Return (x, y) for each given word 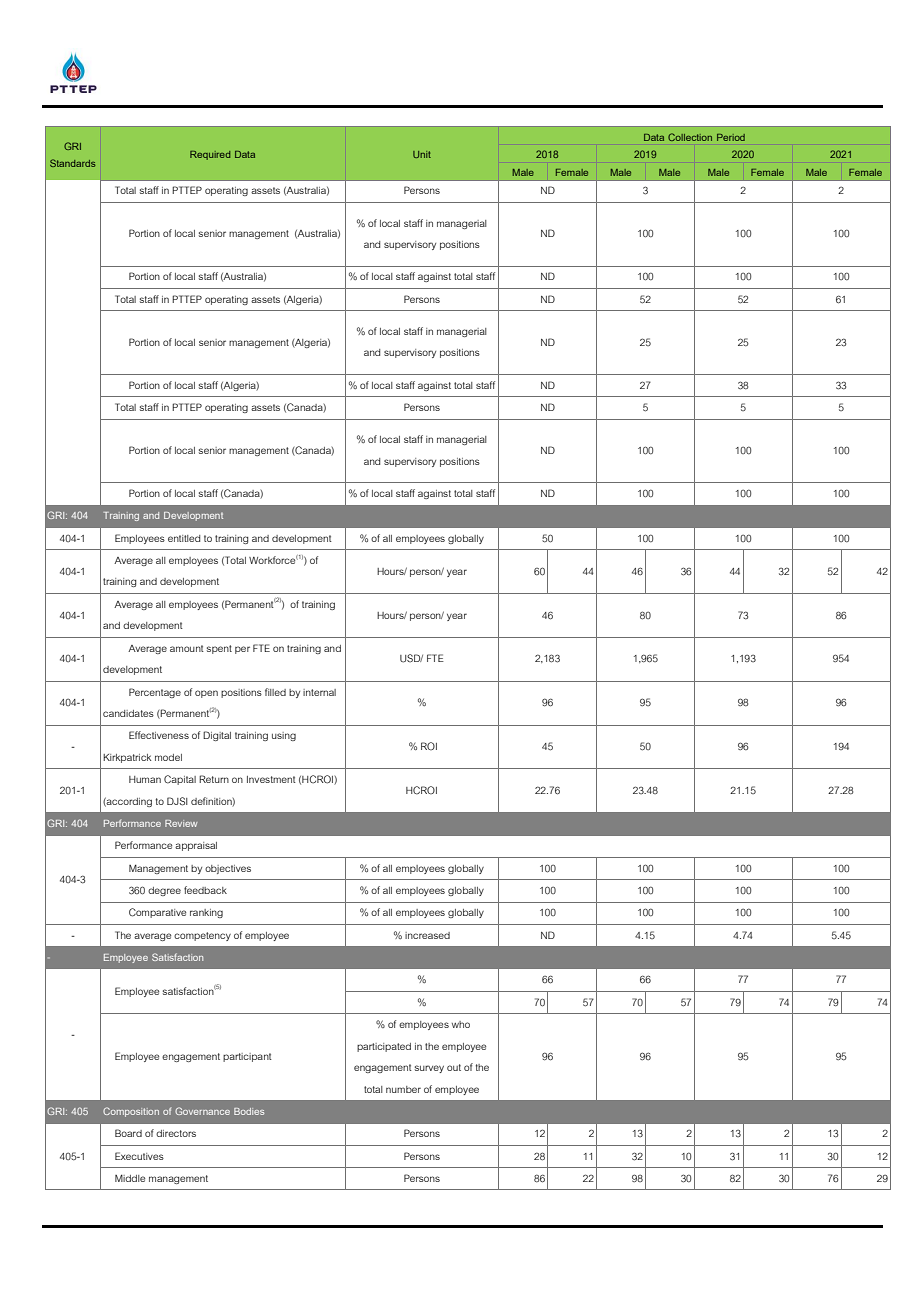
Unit (422, 154)
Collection (690, 137)
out (454, 1067)
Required (210, 155)
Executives (139, 1156)
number (403, 1089)
